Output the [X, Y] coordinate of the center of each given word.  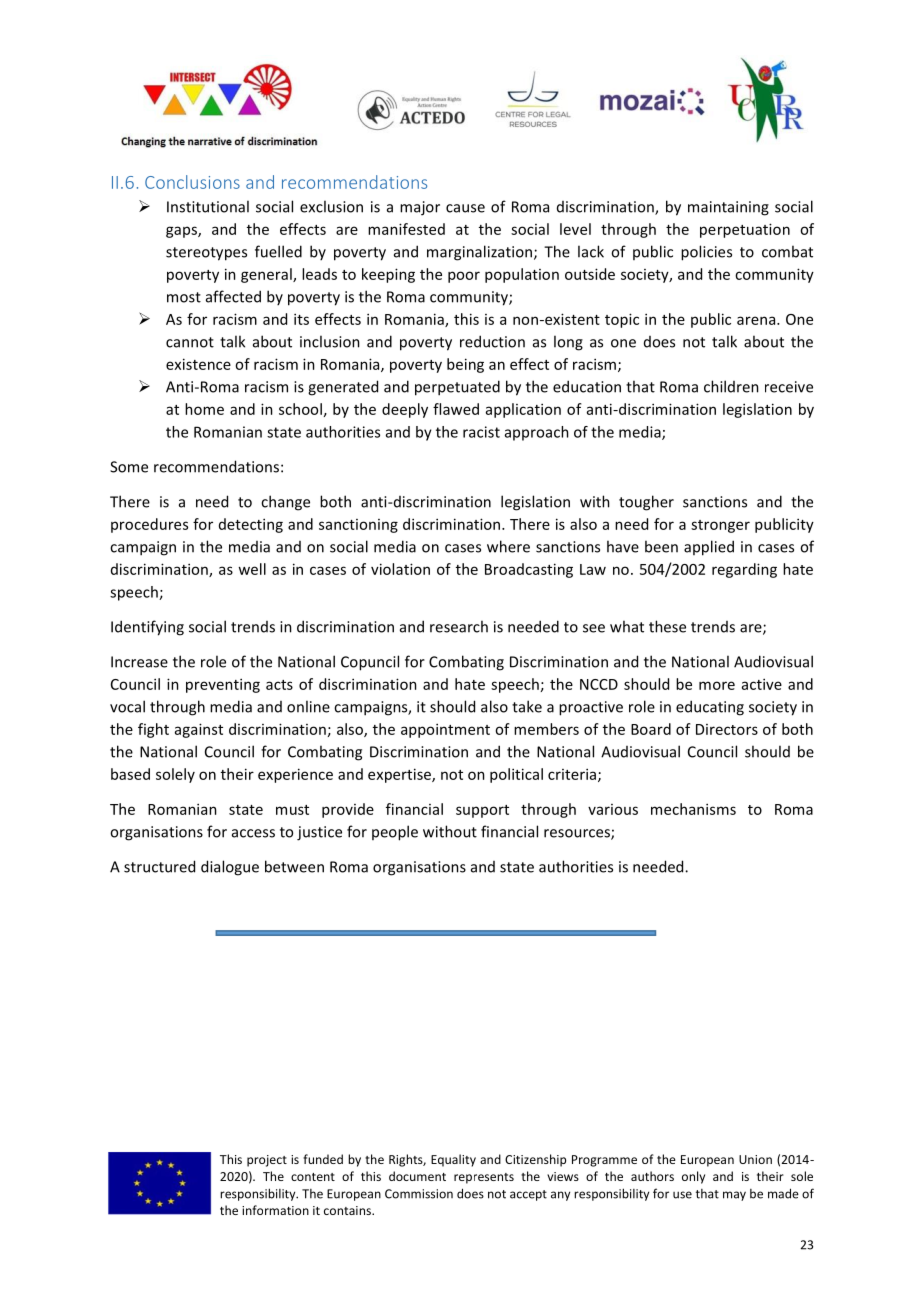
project [267, 1161]
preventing [223, 685]
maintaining [728, 208]
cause [465, 208]
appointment [445, 730]
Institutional [208, 206]
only [693, 1177]
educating [710, 708]
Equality [453, 1160]
